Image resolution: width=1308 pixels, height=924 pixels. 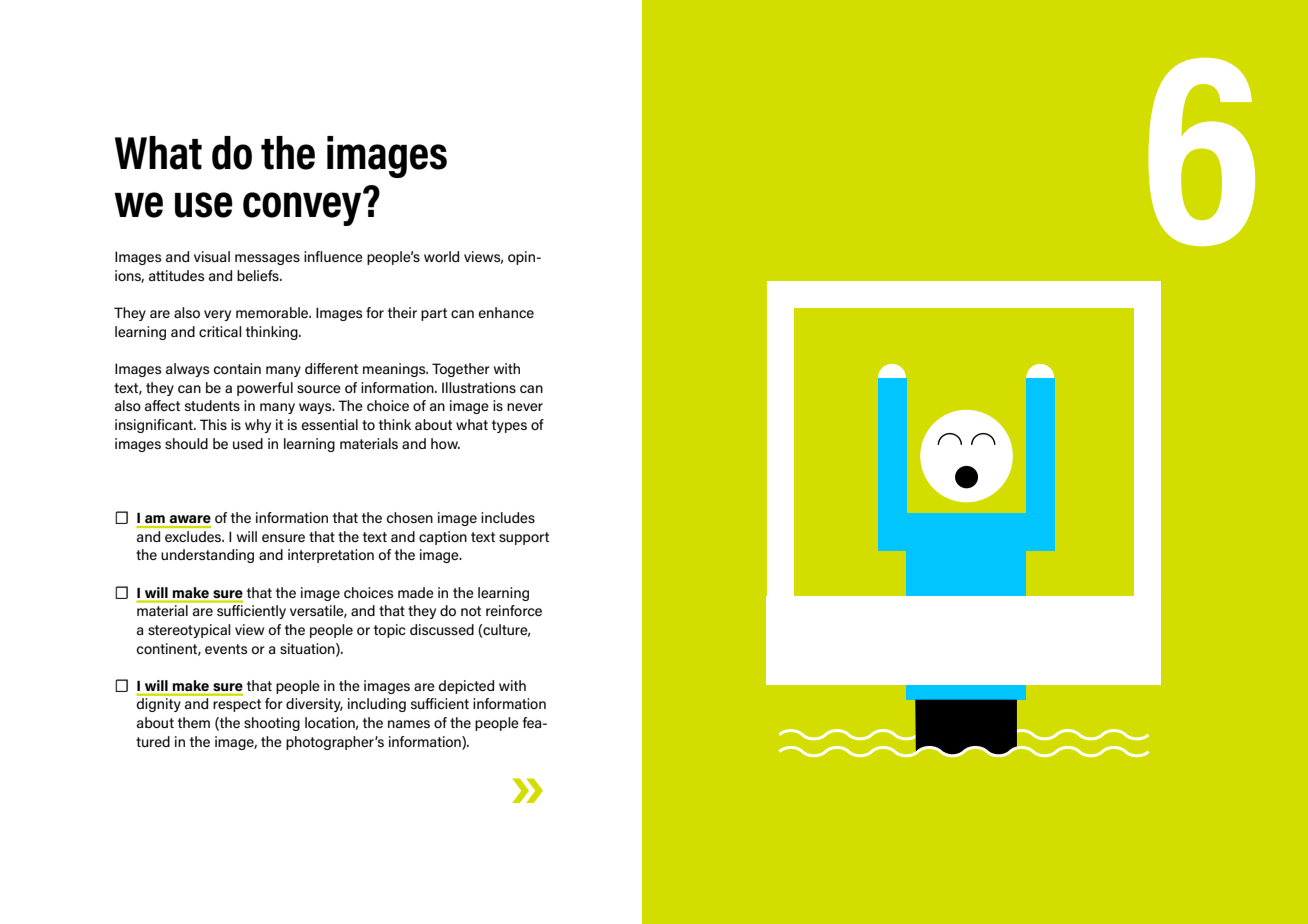 I want to click on understanding, so click(x=207, y=556).
